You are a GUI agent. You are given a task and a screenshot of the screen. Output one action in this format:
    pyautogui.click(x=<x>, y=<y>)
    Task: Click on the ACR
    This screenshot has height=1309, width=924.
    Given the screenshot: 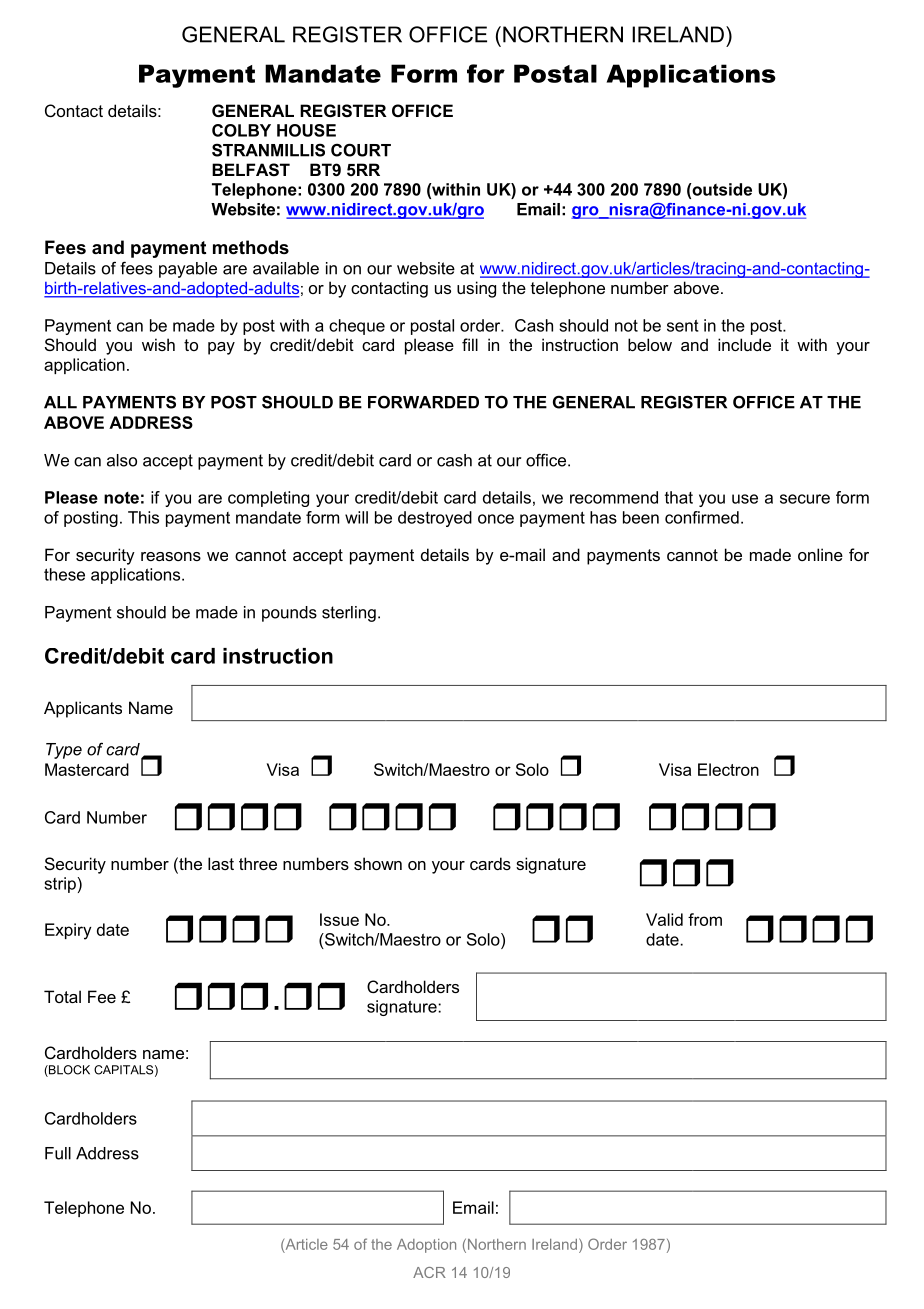 What is the action you would take?
    pyautogui.click(x=429, y=1272)
